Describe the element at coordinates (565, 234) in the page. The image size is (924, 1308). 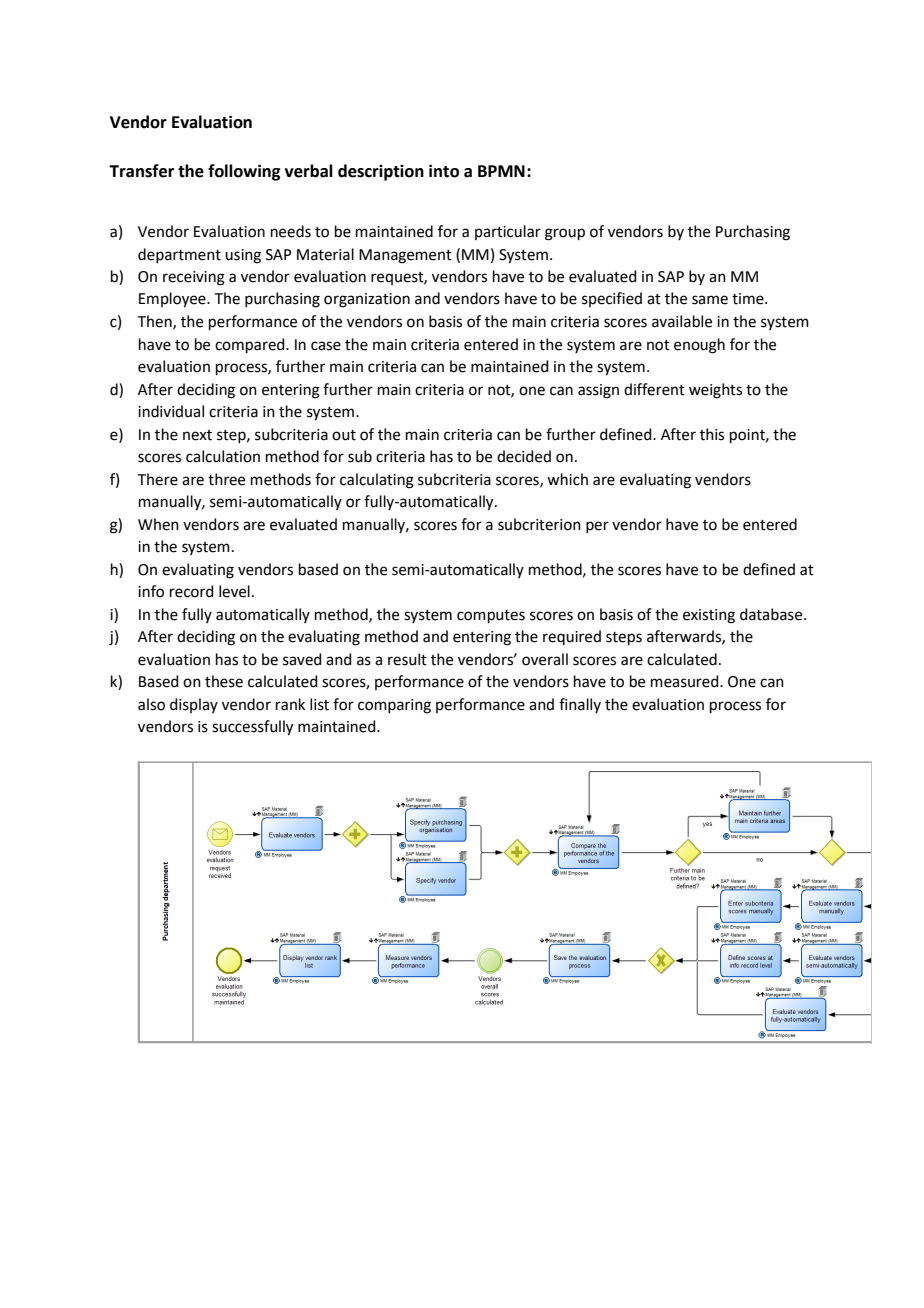
I see `group` at that location.
